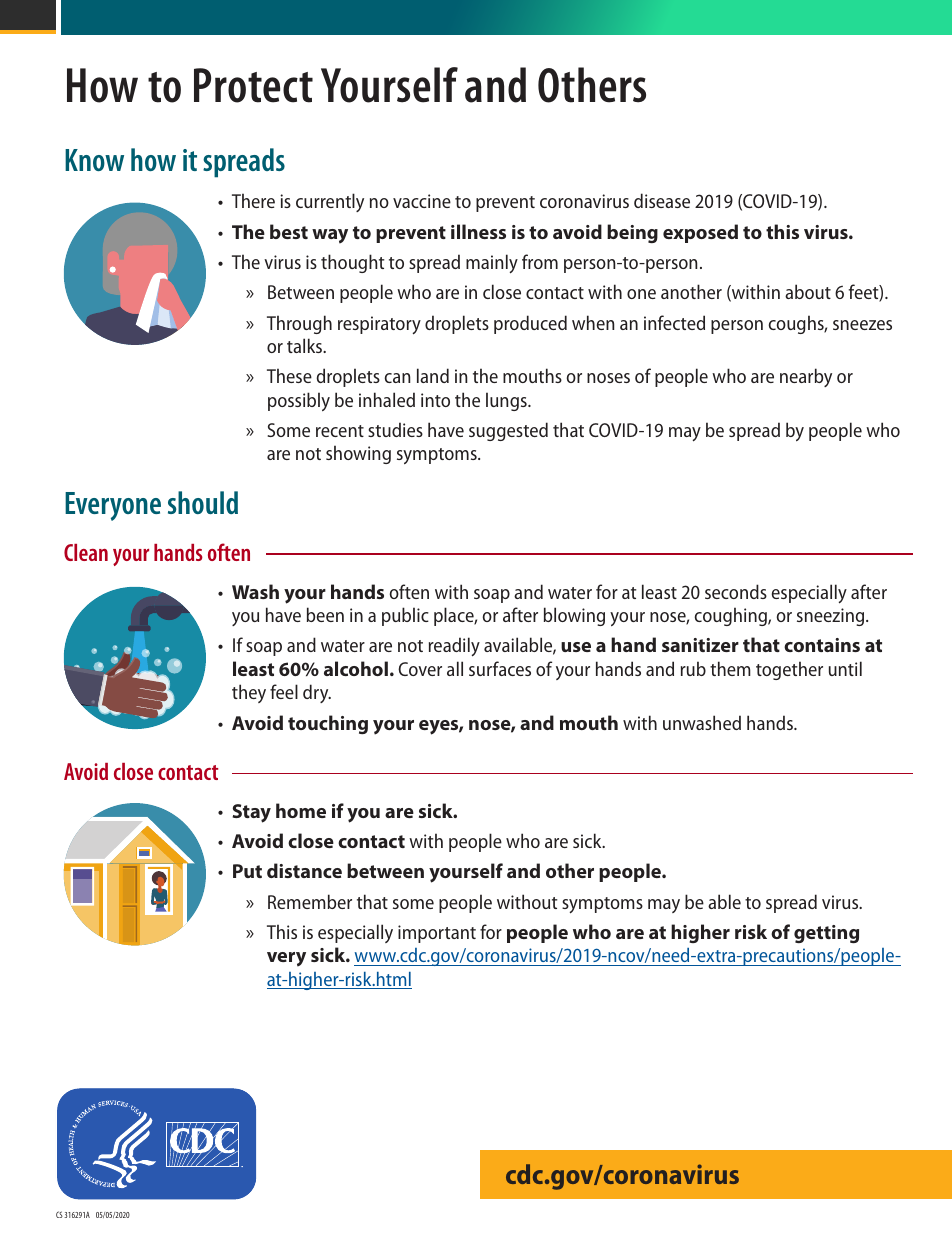 This page has width=952, height=1233. Describe the element at coordinates (808, 291) in the page. I see `about` at that location.
